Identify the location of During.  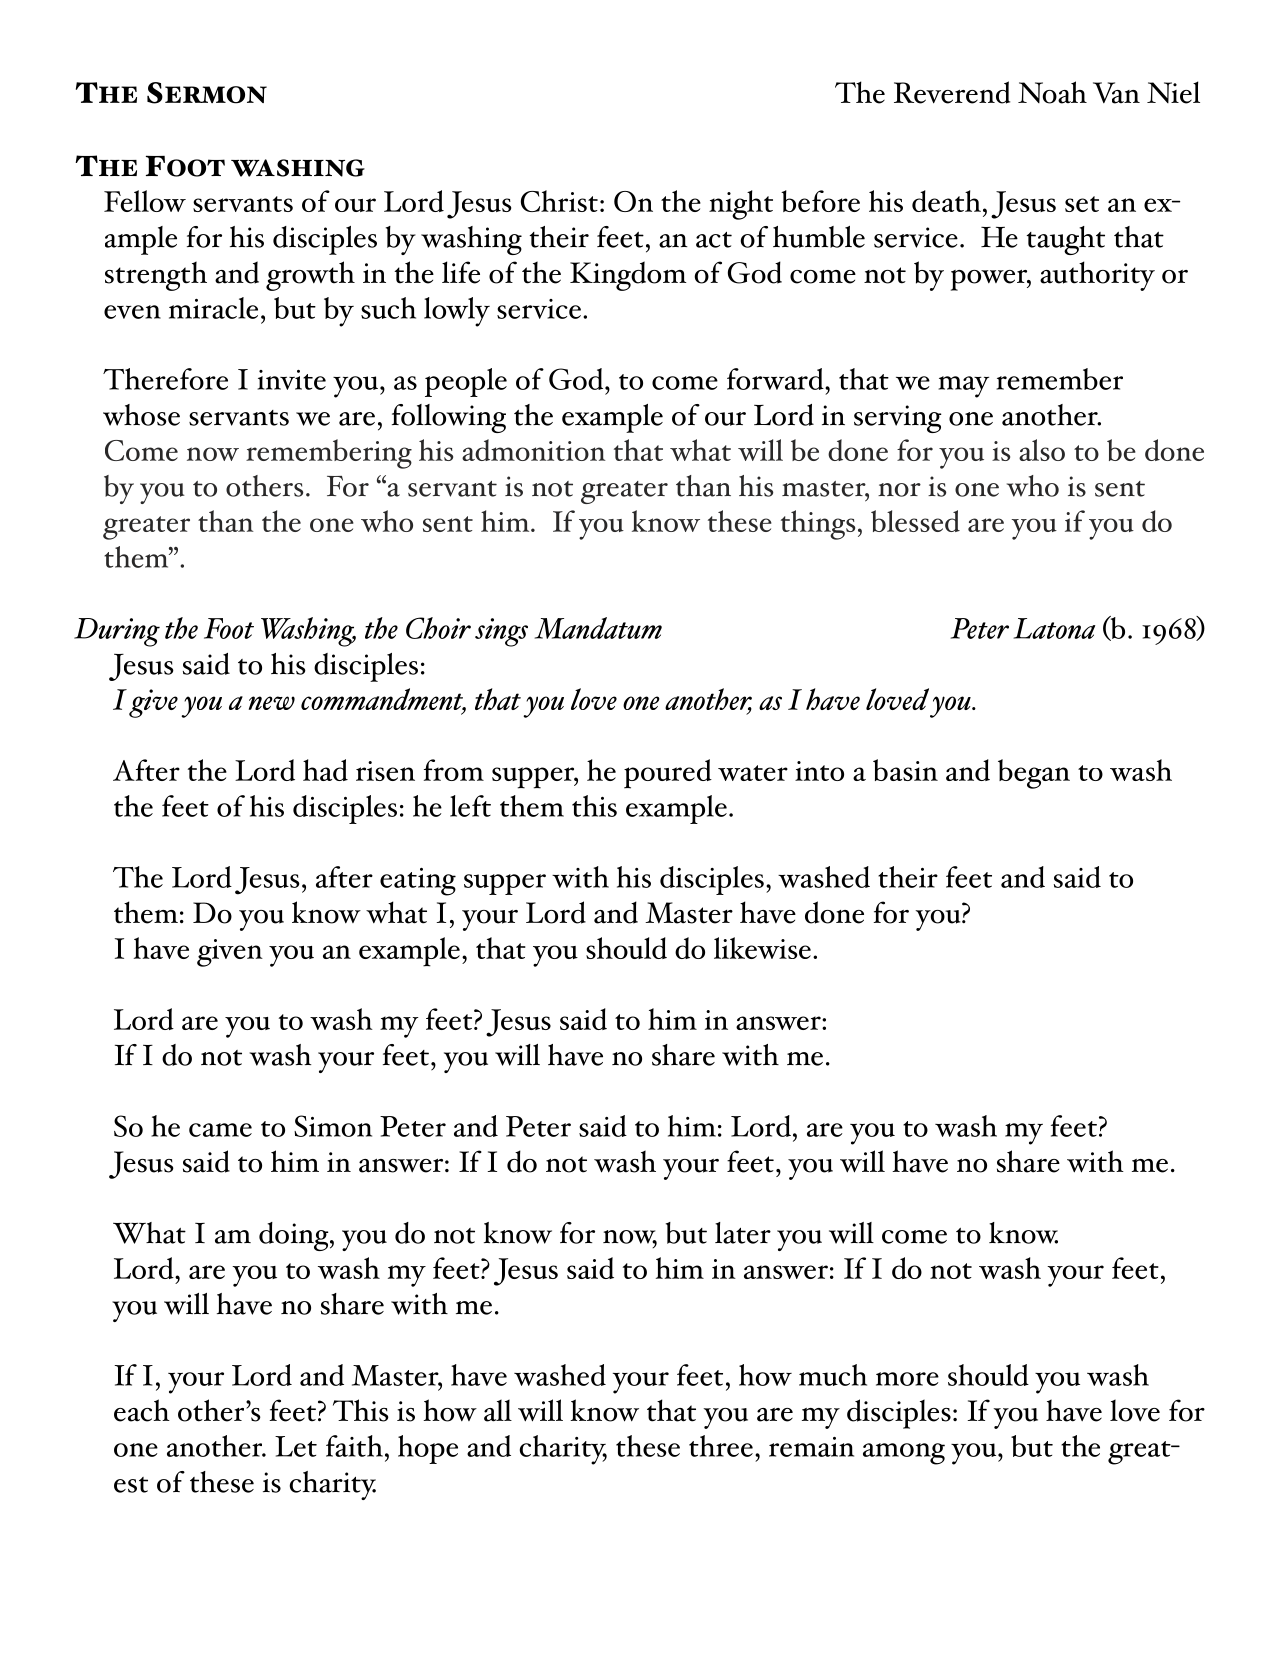
(117, 632).
